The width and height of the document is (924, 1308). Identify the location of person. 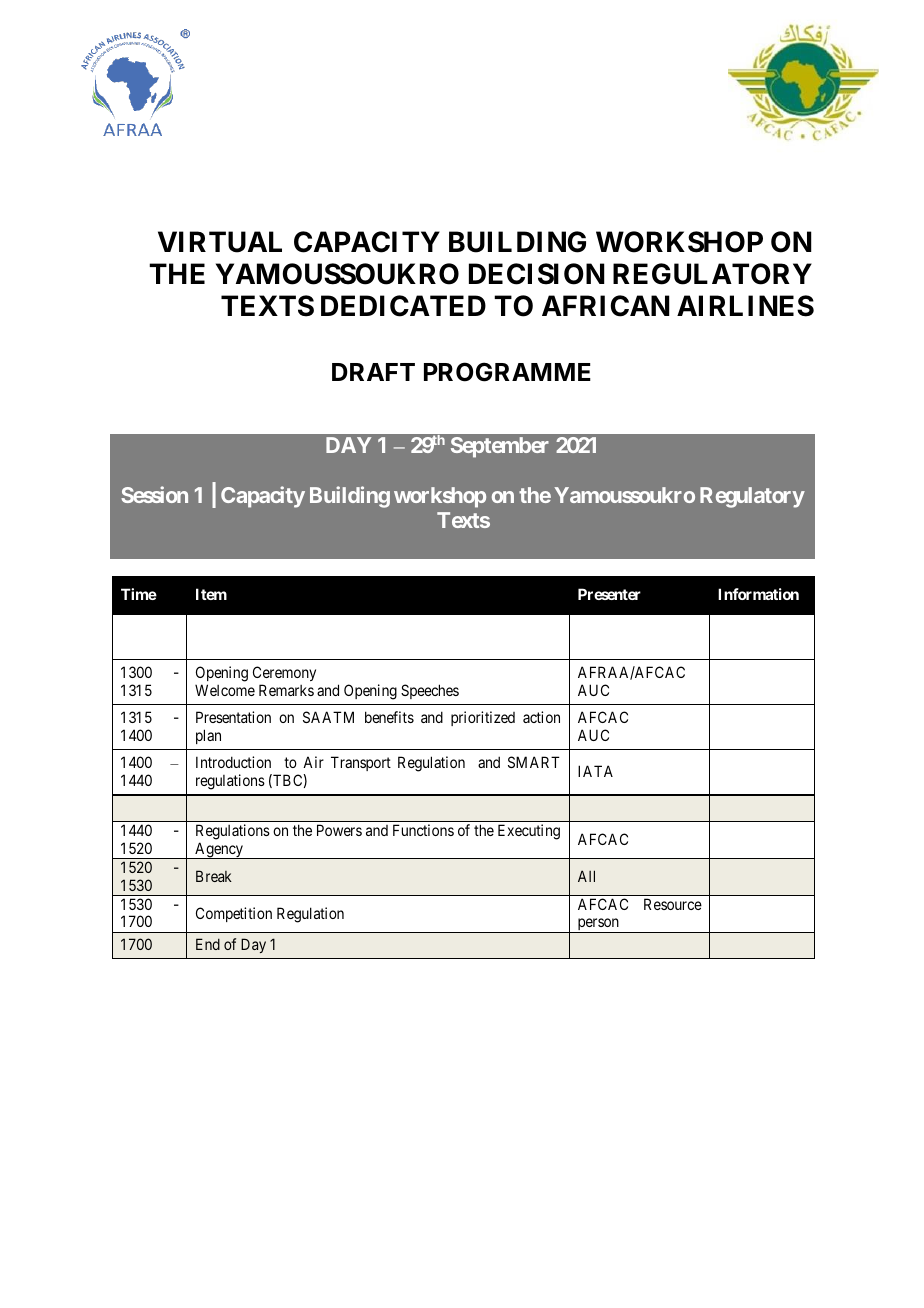
(598, 925).
